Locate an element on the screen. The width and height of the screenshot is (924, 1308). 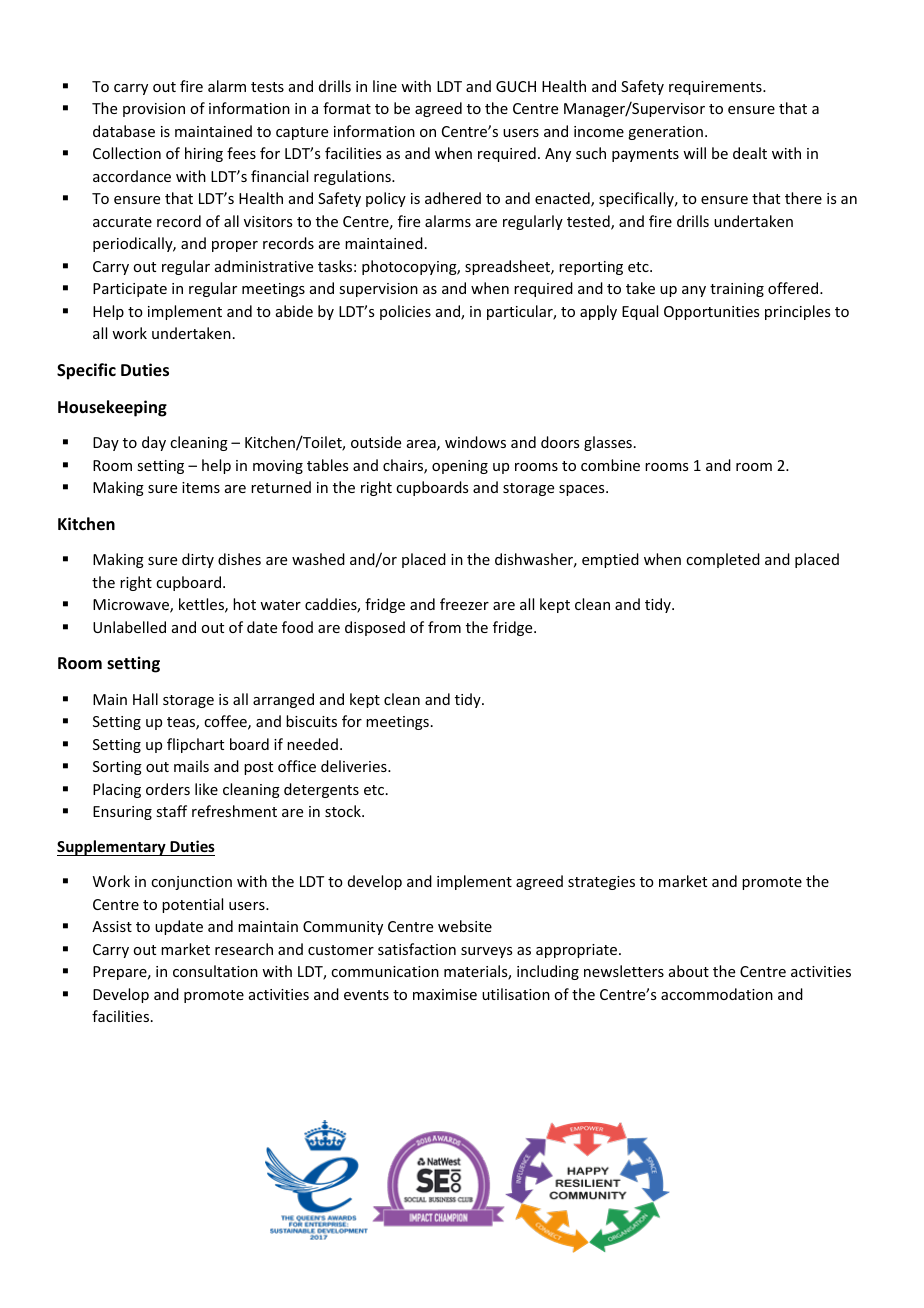
from is located at coordinates (444, 627).
